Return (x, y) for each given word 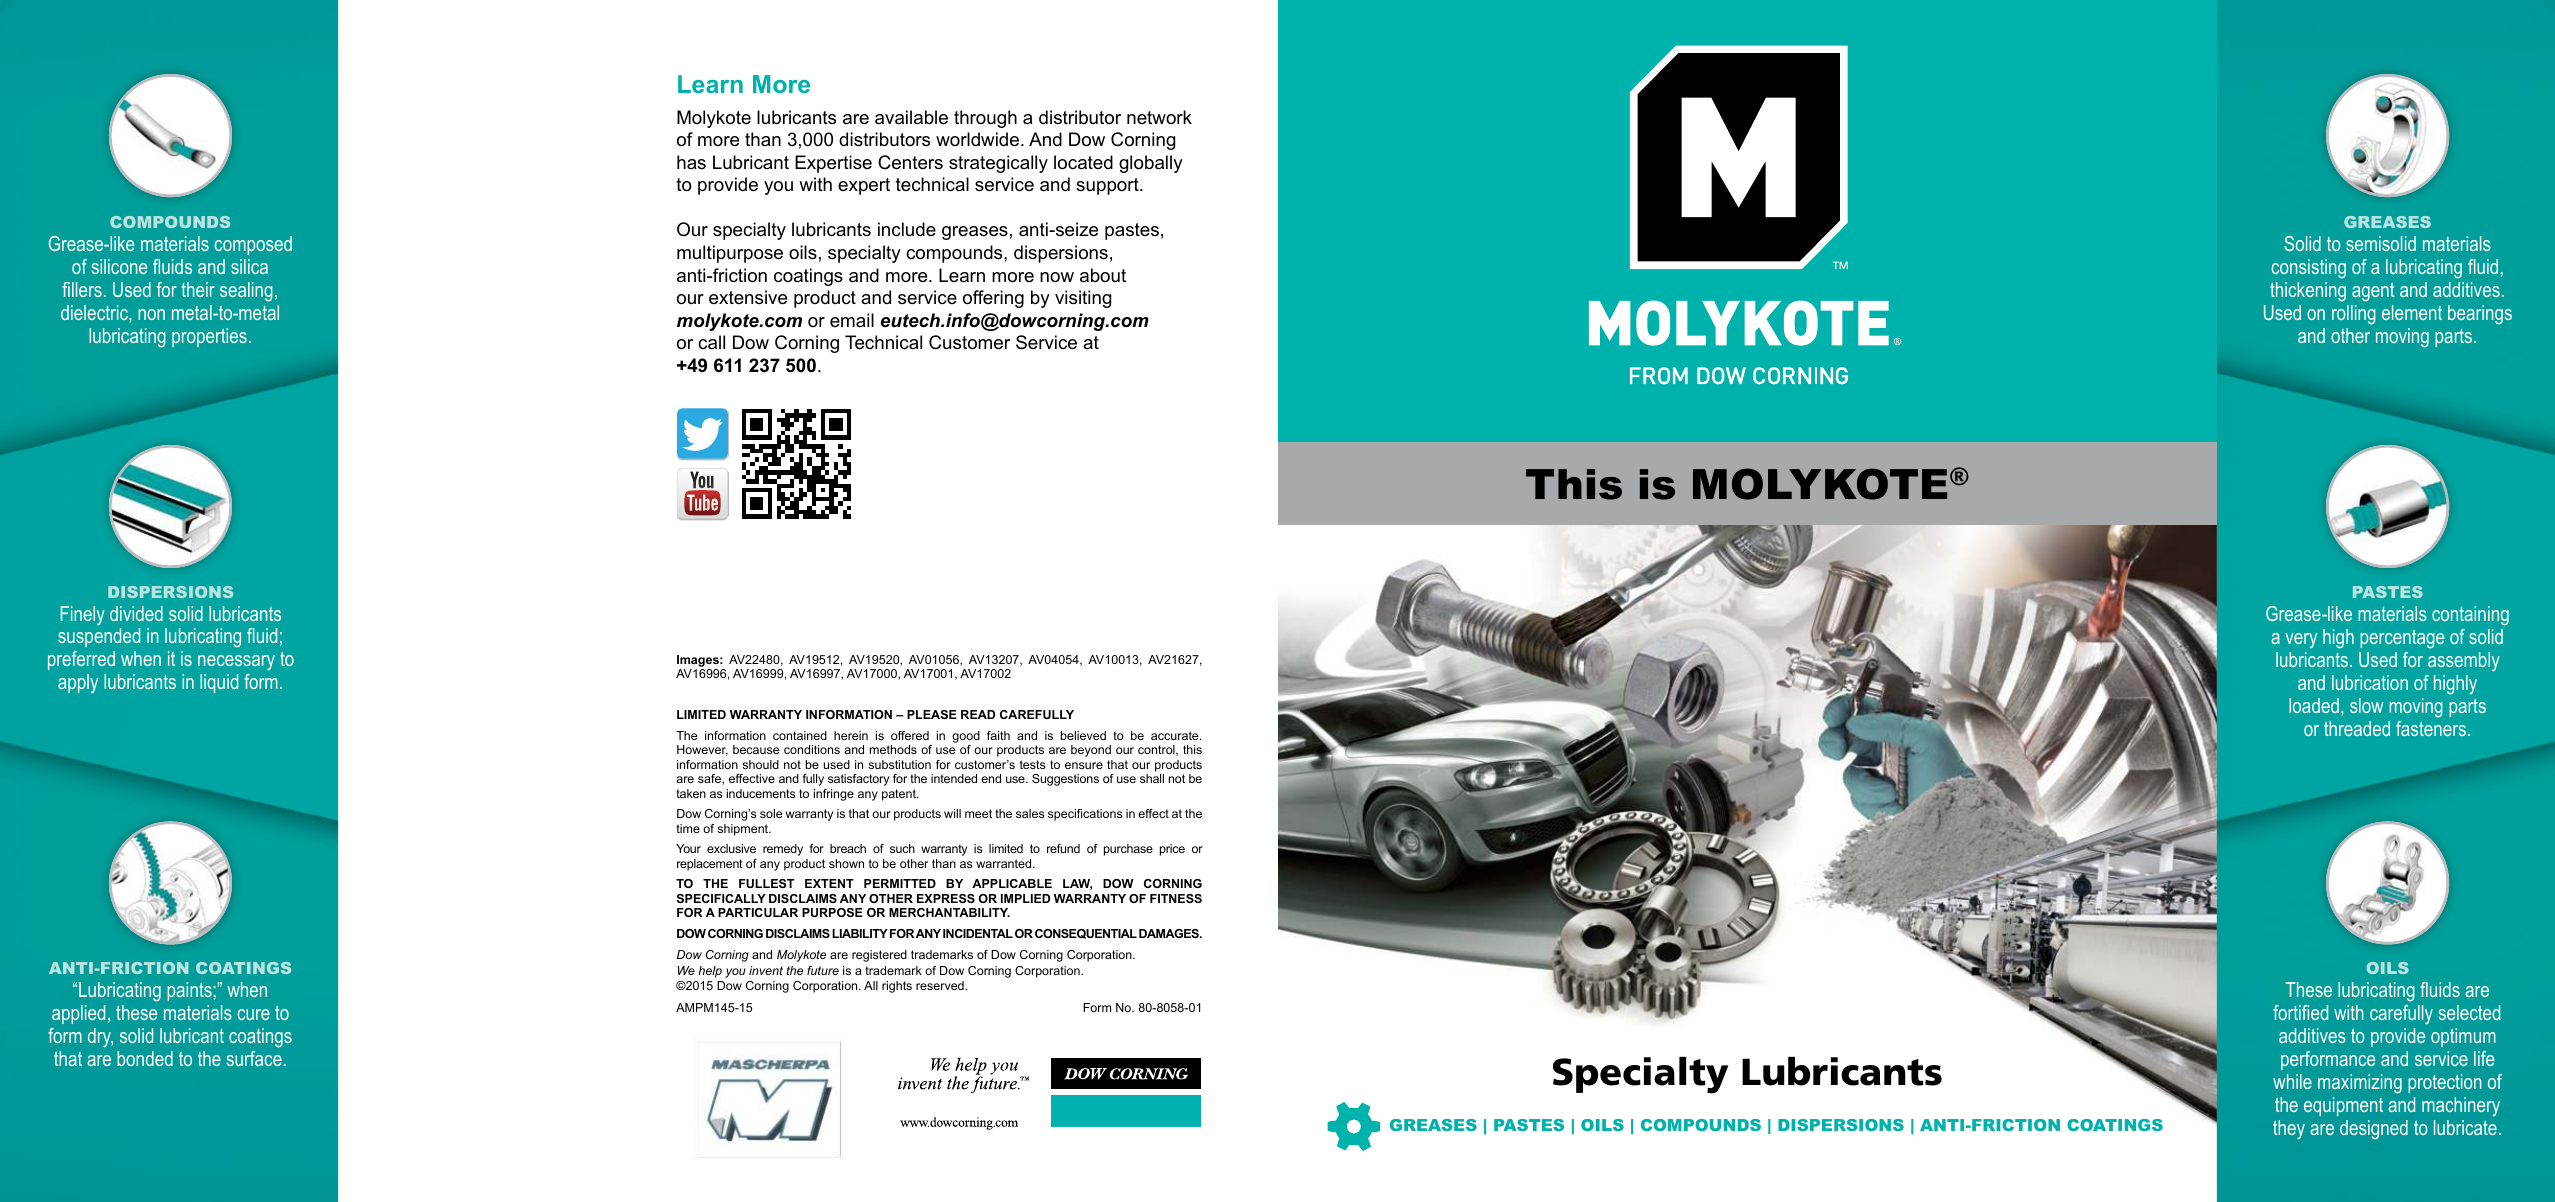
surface (254, 1058)
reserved (941, 985)
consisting (2309, 269)
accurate (1176, 735)
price (1172, 850)
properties (209, 337)
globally (1151, 164)
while (2292, 1081)
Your (688, 848)
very (2301, 640)
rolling (2354, 315)
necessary (236, 663)
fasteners (2431, 728)
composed (253, 245)
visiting (1083, 299)
